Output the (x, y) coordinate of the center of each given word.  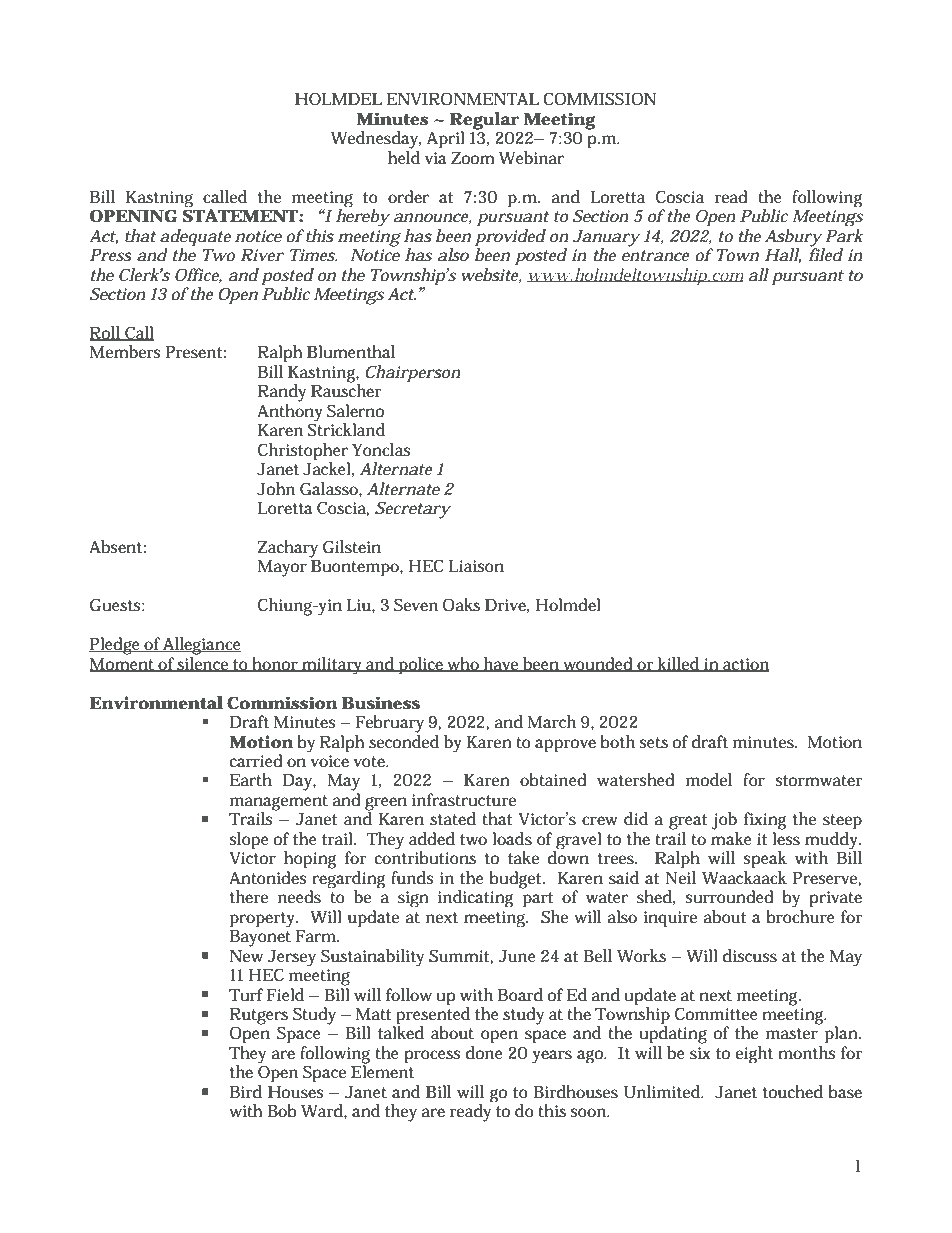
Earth (251, 779)
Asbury (793, 238)
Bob (282, 1110)
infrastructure (464, 800)
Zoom (473, 158)
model (709, 779)
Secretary (413, 510)
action (745, 665)
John (276, 488)
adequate (195, 238)
